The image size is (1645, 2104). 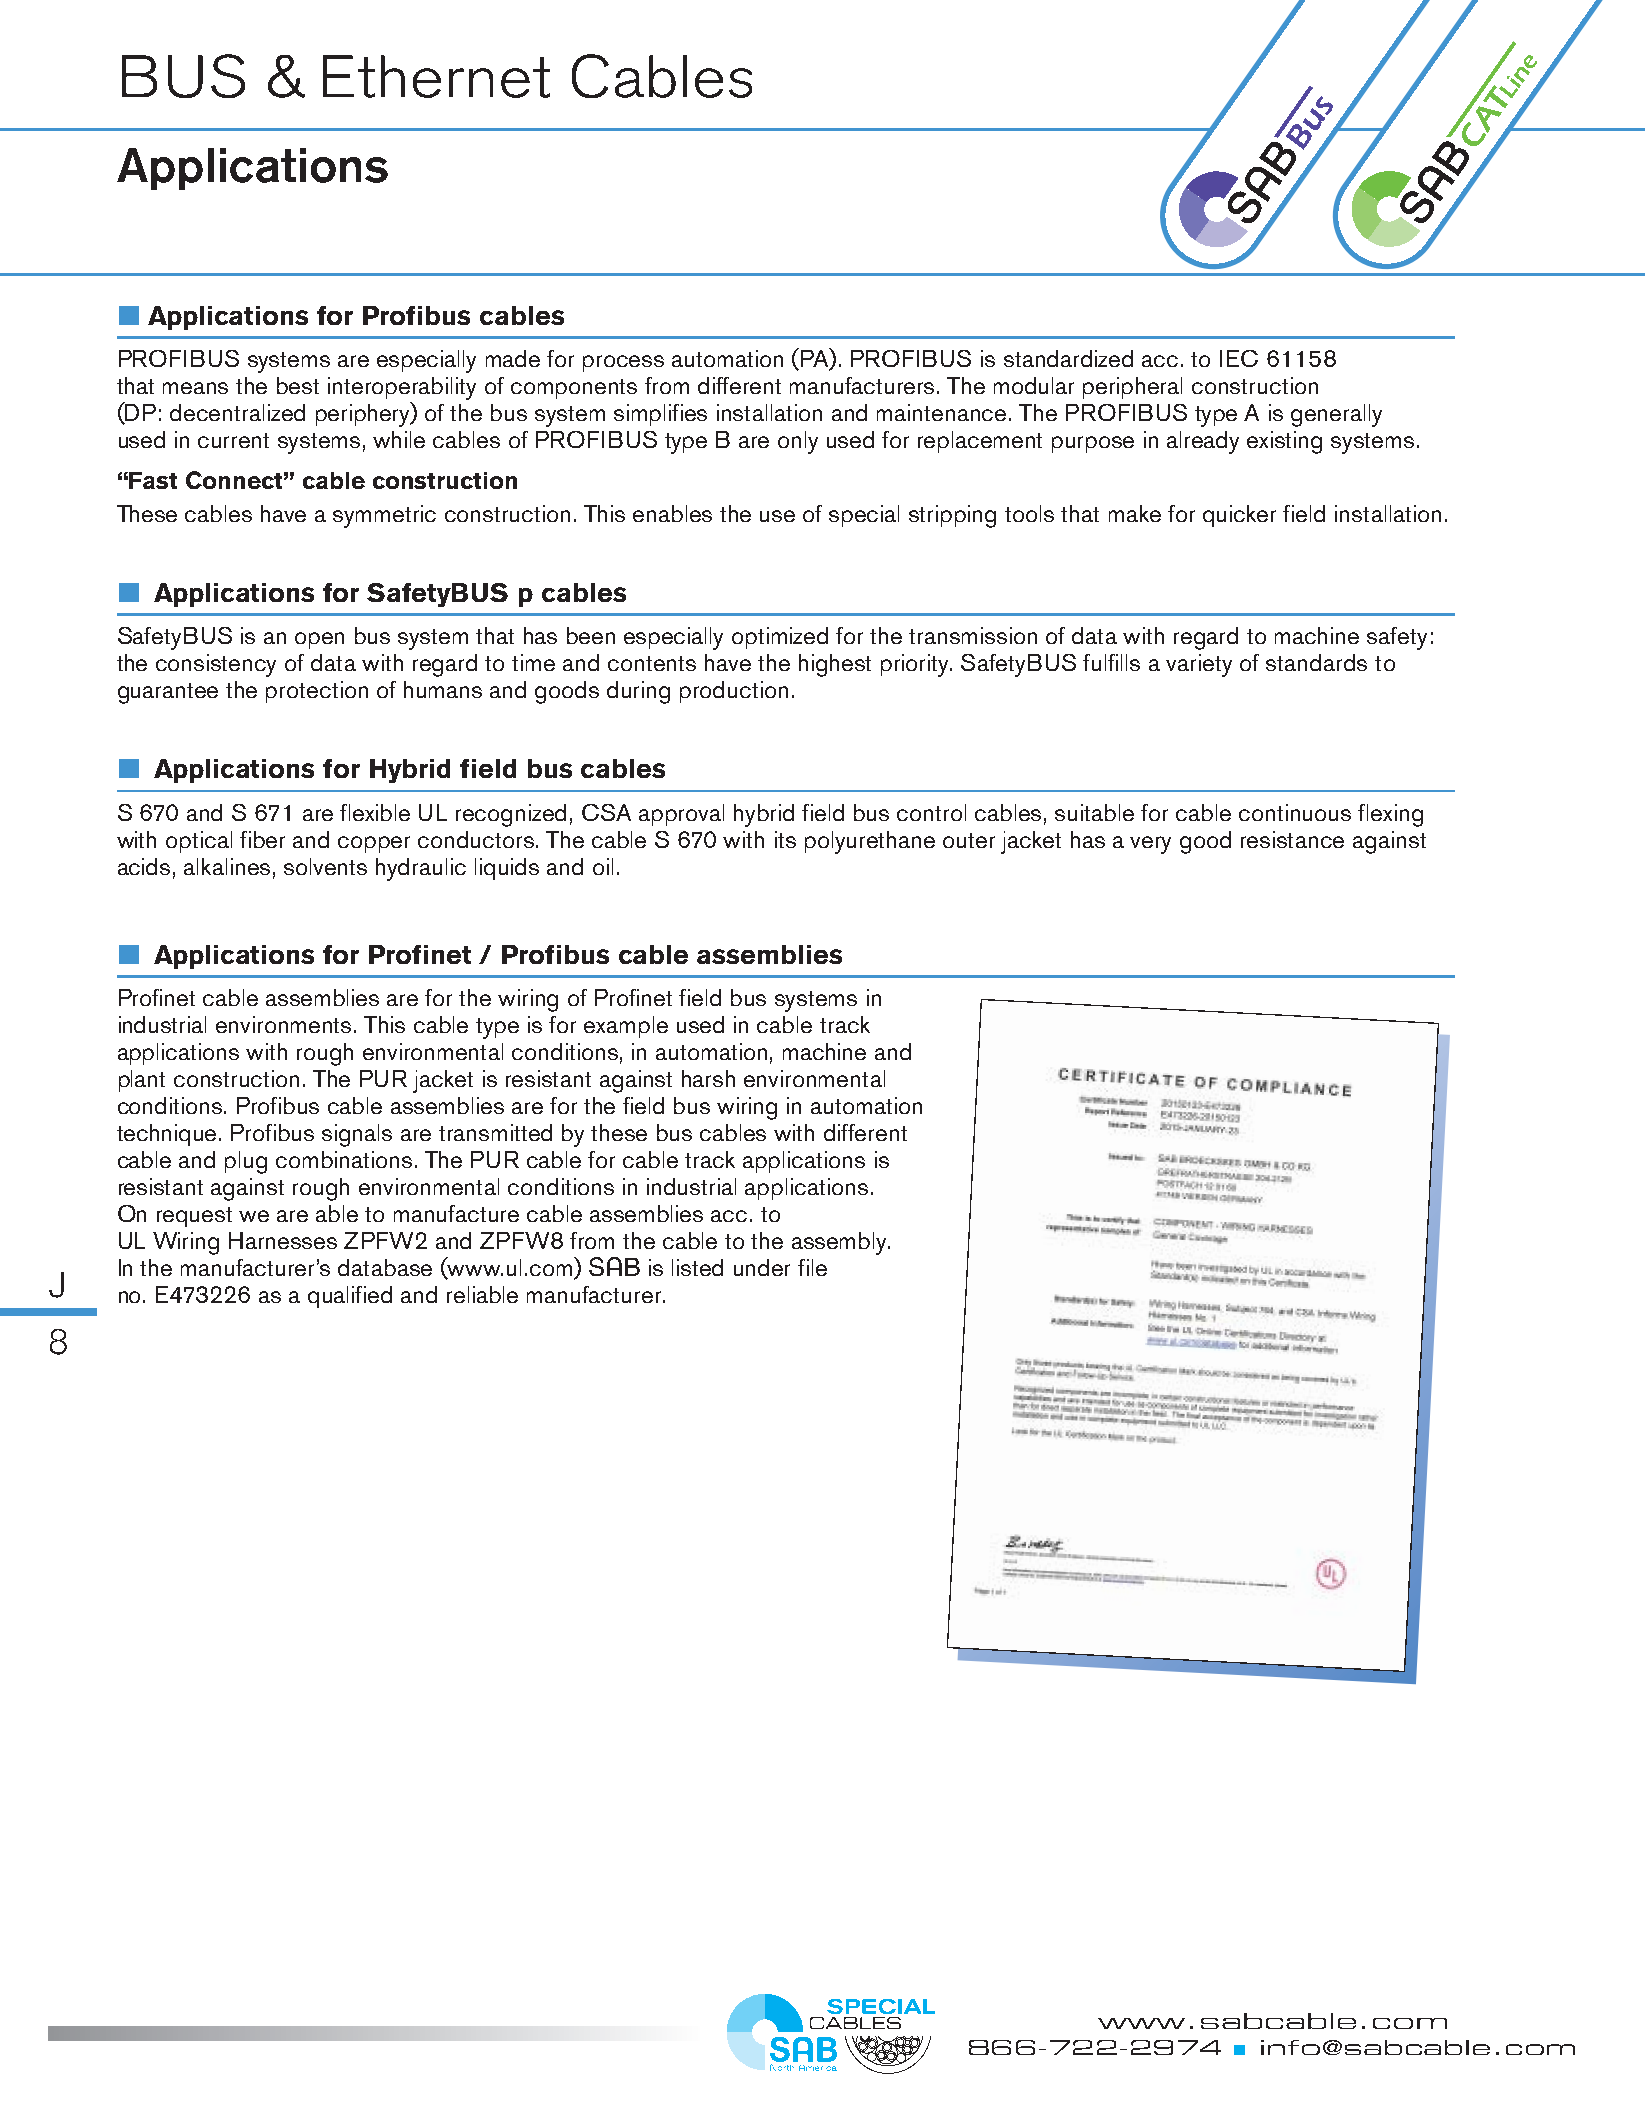 I want to click on Harnesses, so click(x=283, y=1240).
